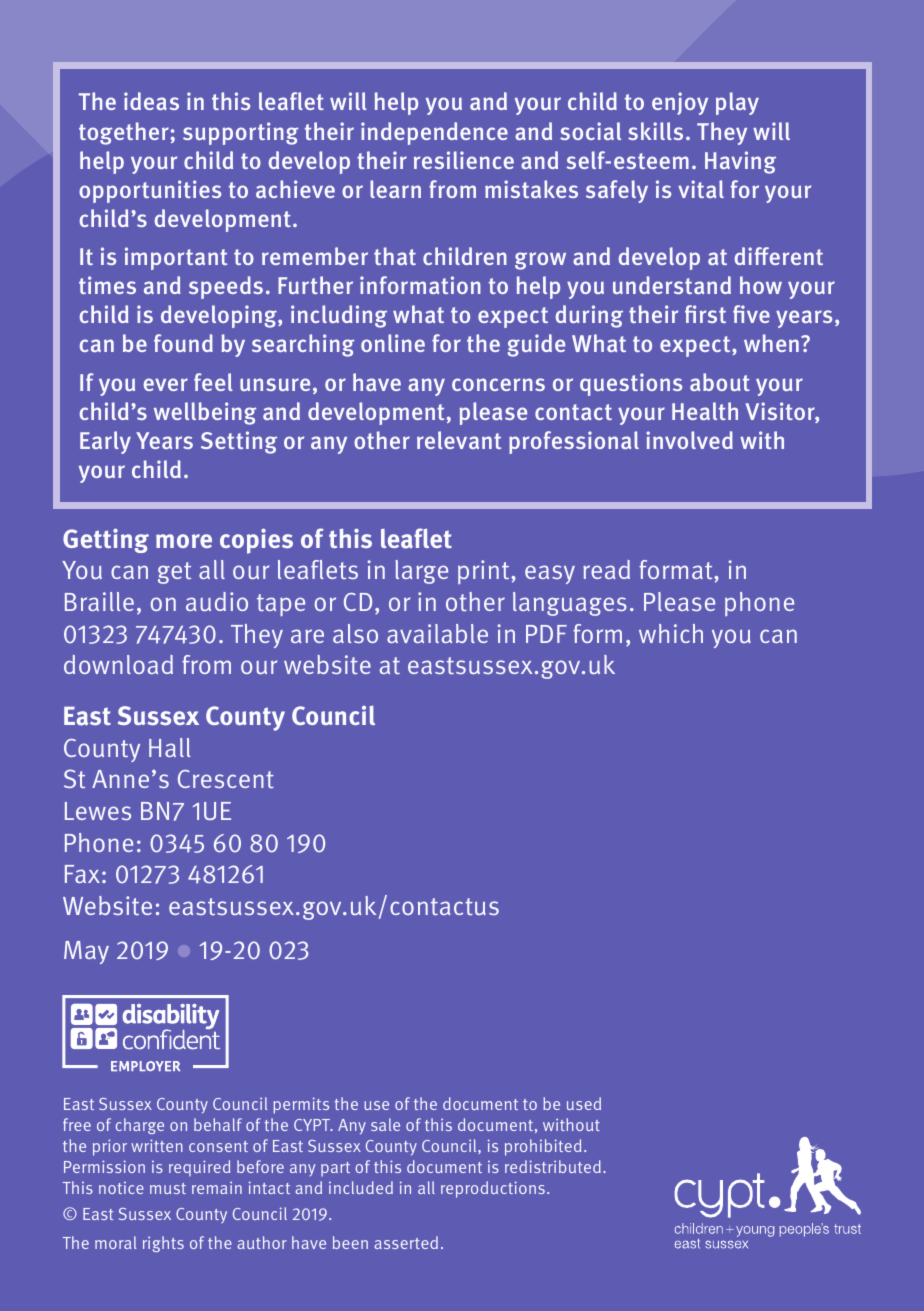 The image size is (924, 1311). I want to click on relevant, so click(459, 440).
